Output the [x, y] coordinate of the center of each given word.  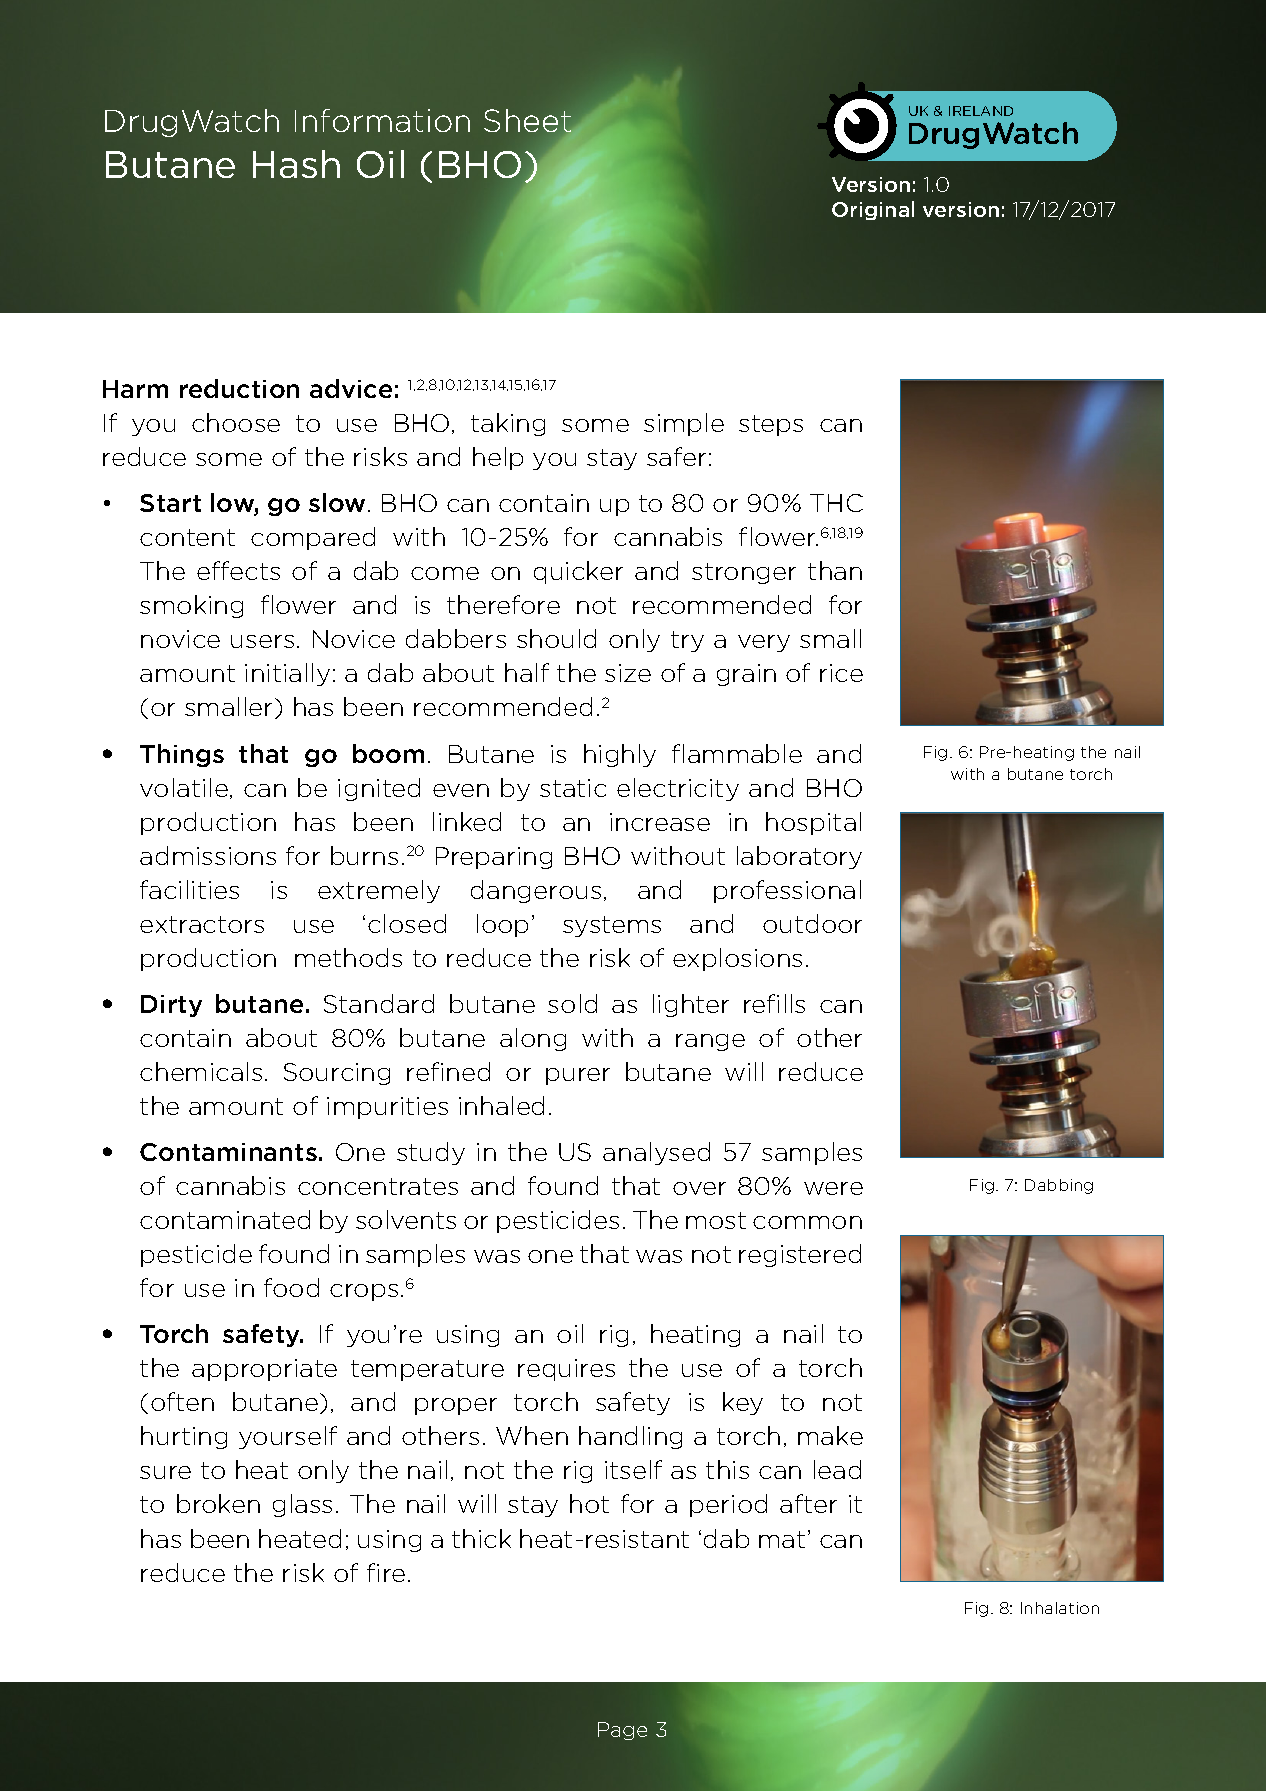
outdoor [812, 923]
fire [386, 1572]
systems [612, 926]
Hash [296, 164]
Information [382, 120]
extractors [202, 924]
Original [873, 210]
